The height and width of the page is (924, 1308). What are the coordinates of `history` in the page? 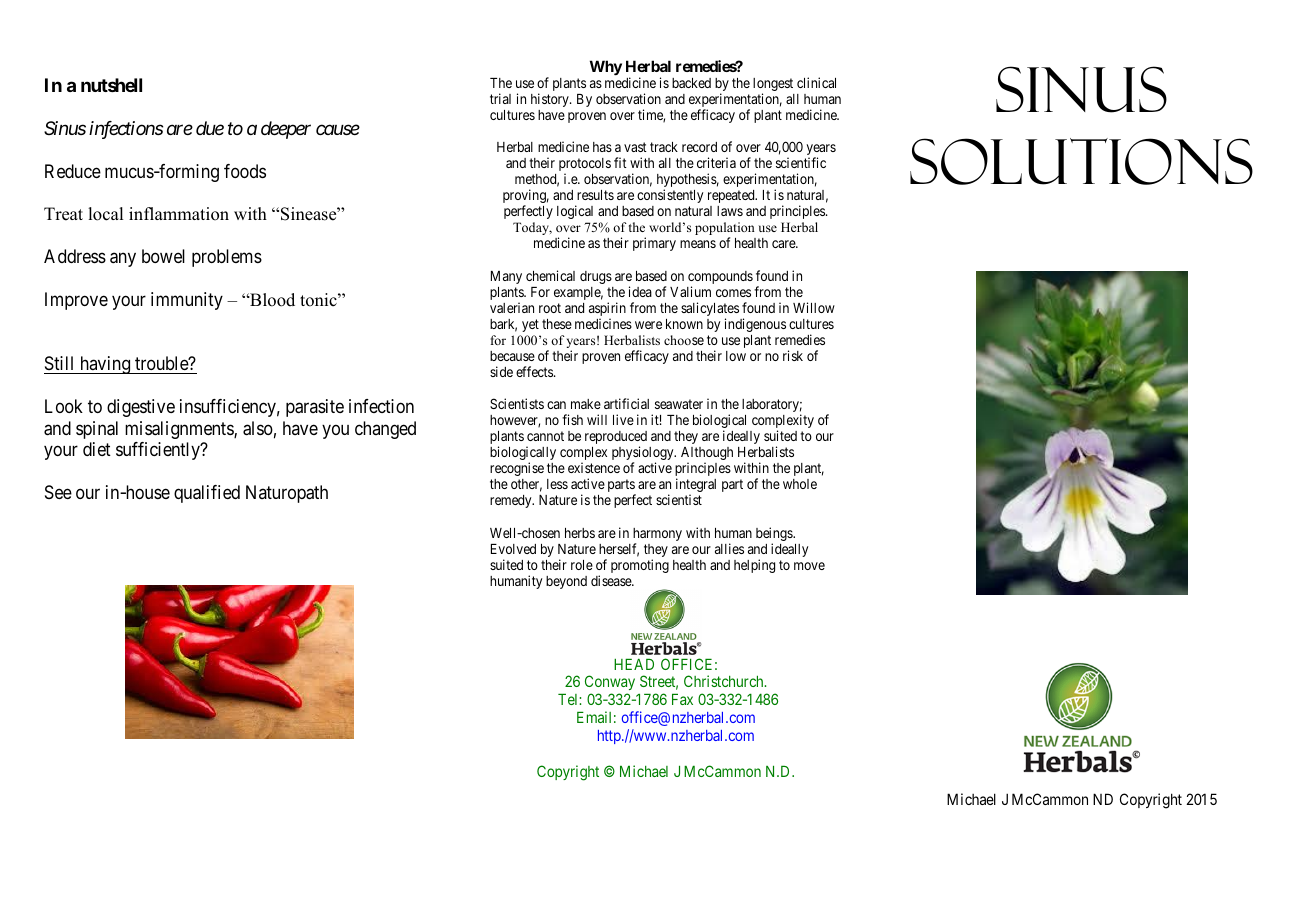 It's located at (551, 100).
